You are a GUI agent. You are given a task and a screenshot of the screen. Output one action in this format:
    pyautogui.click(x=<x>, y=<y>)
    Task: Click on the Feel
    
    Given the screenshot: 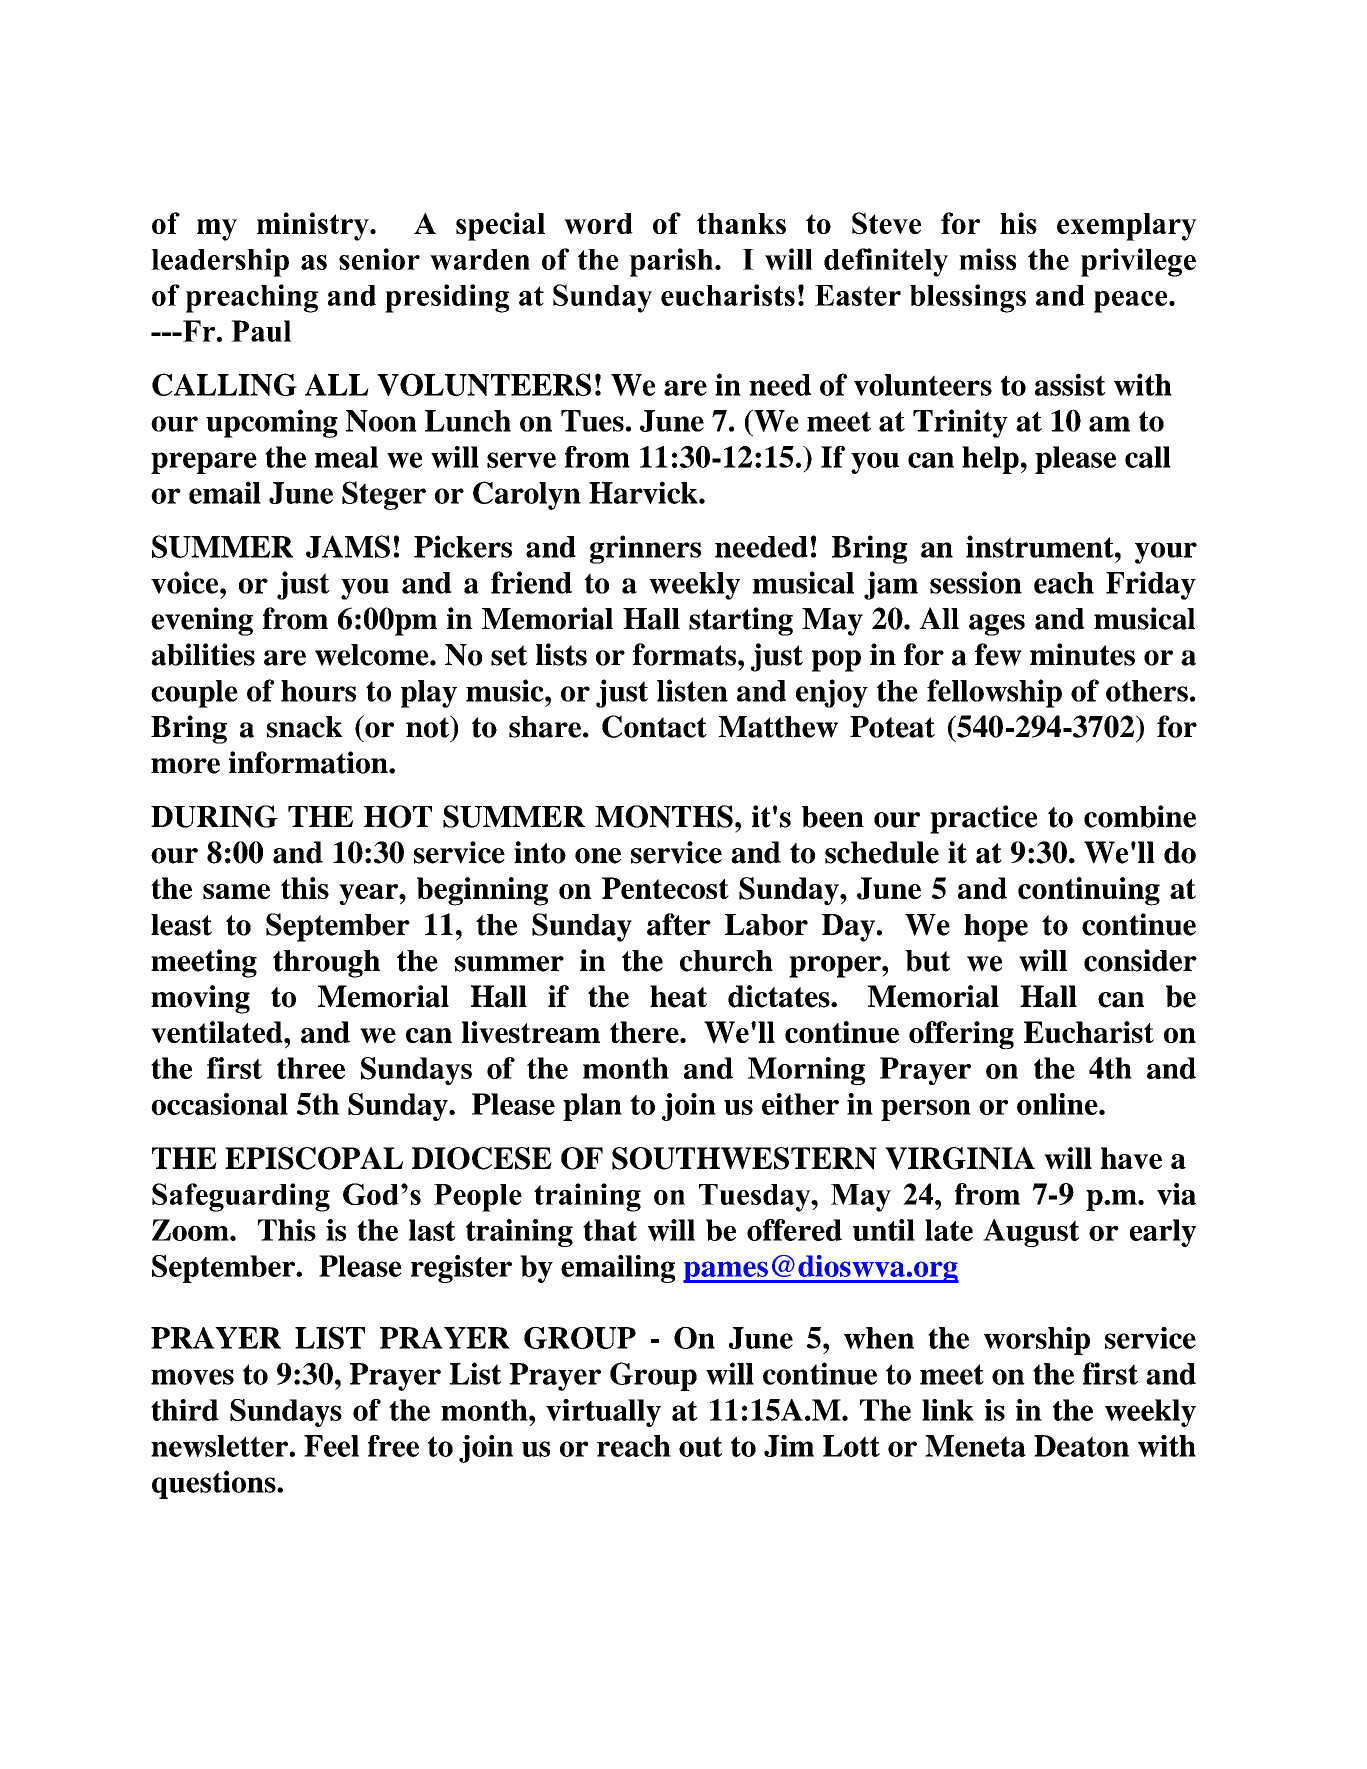 What is the action you would take?
    pyautogui.click(x=331, y=1446)
